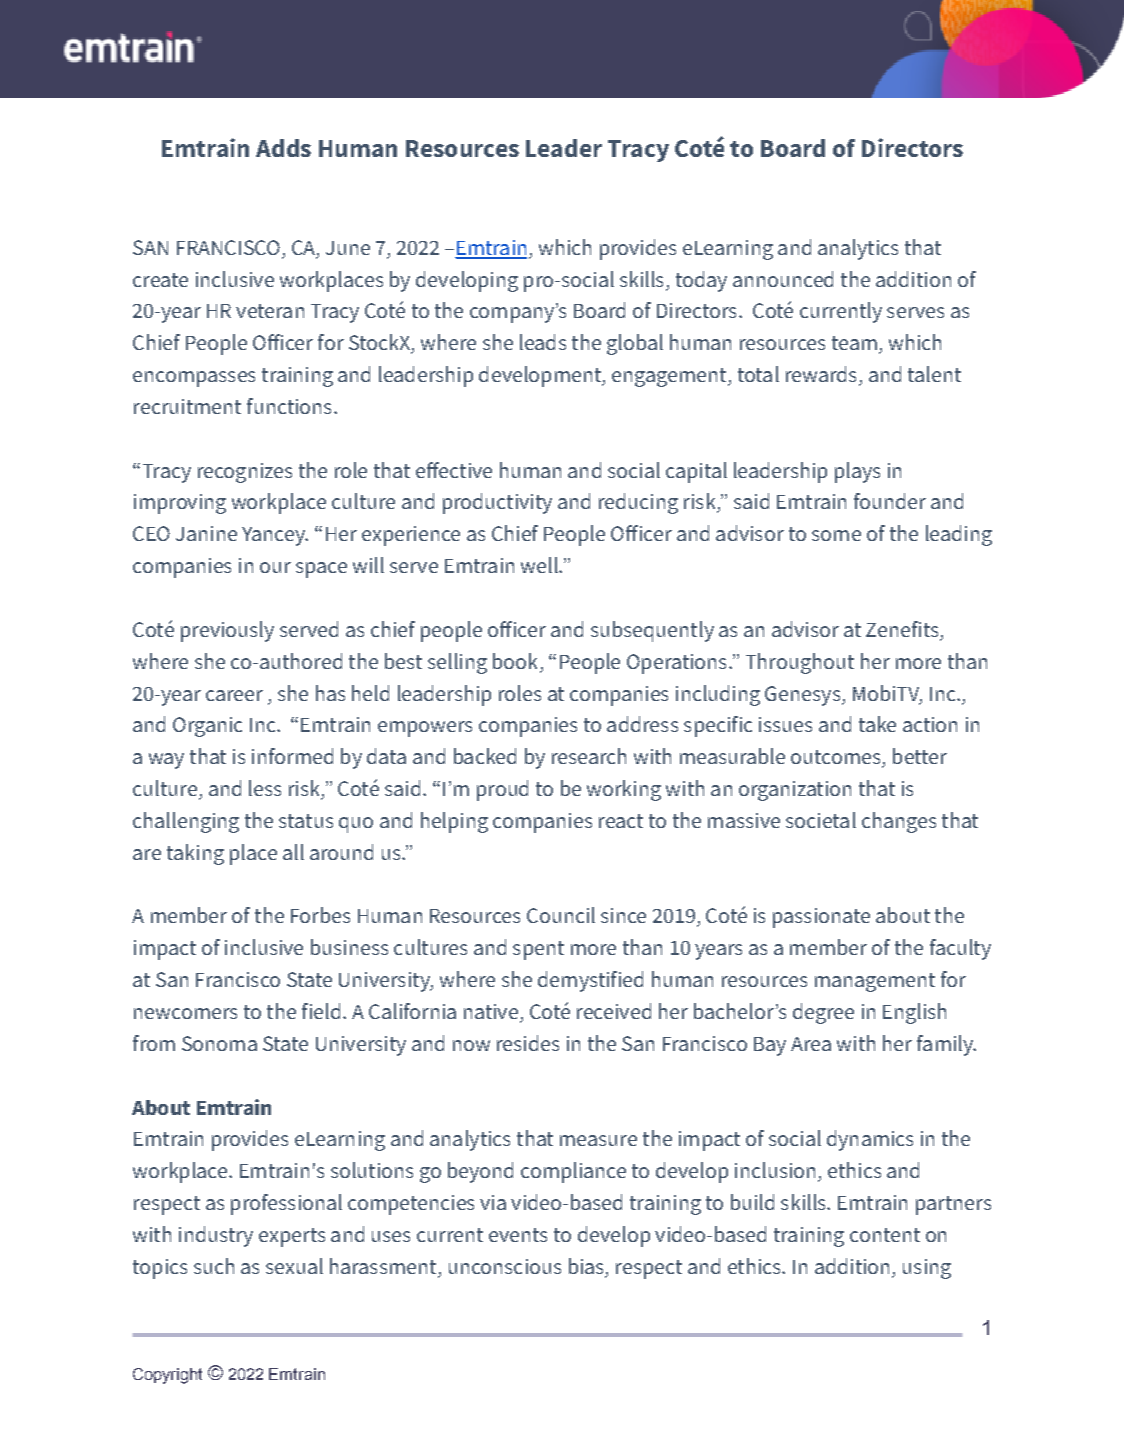 The width and height of the screenshot is (1124, 1454). I want to click on announced, so click(783, 279).
